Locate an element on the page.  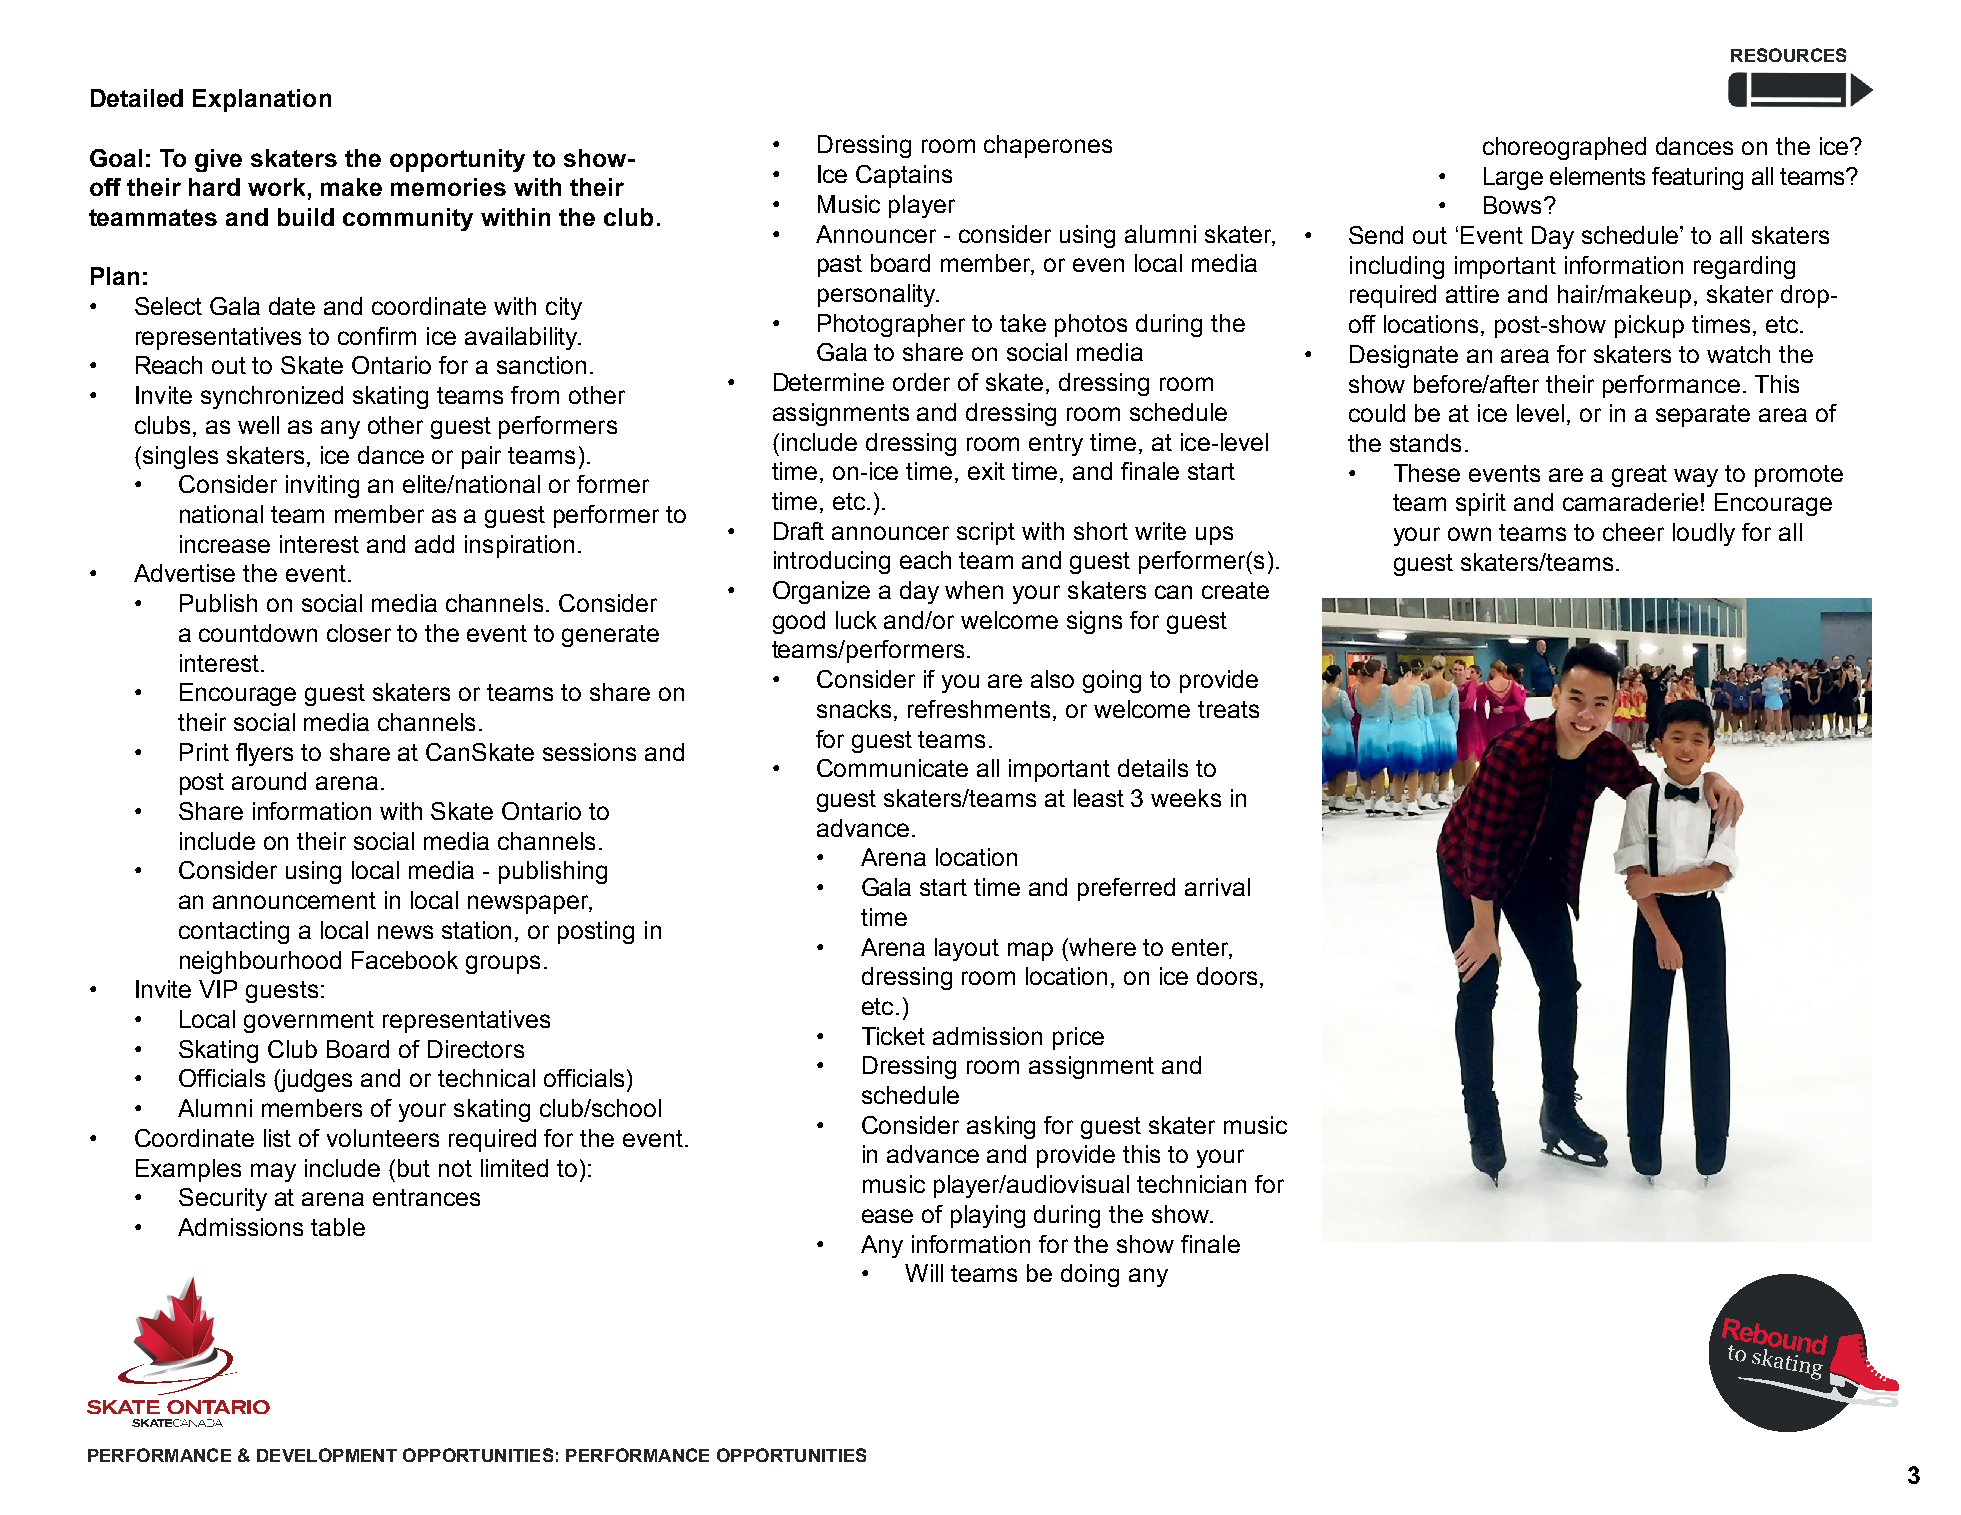
treats is located at coordinates (1228, 709).
